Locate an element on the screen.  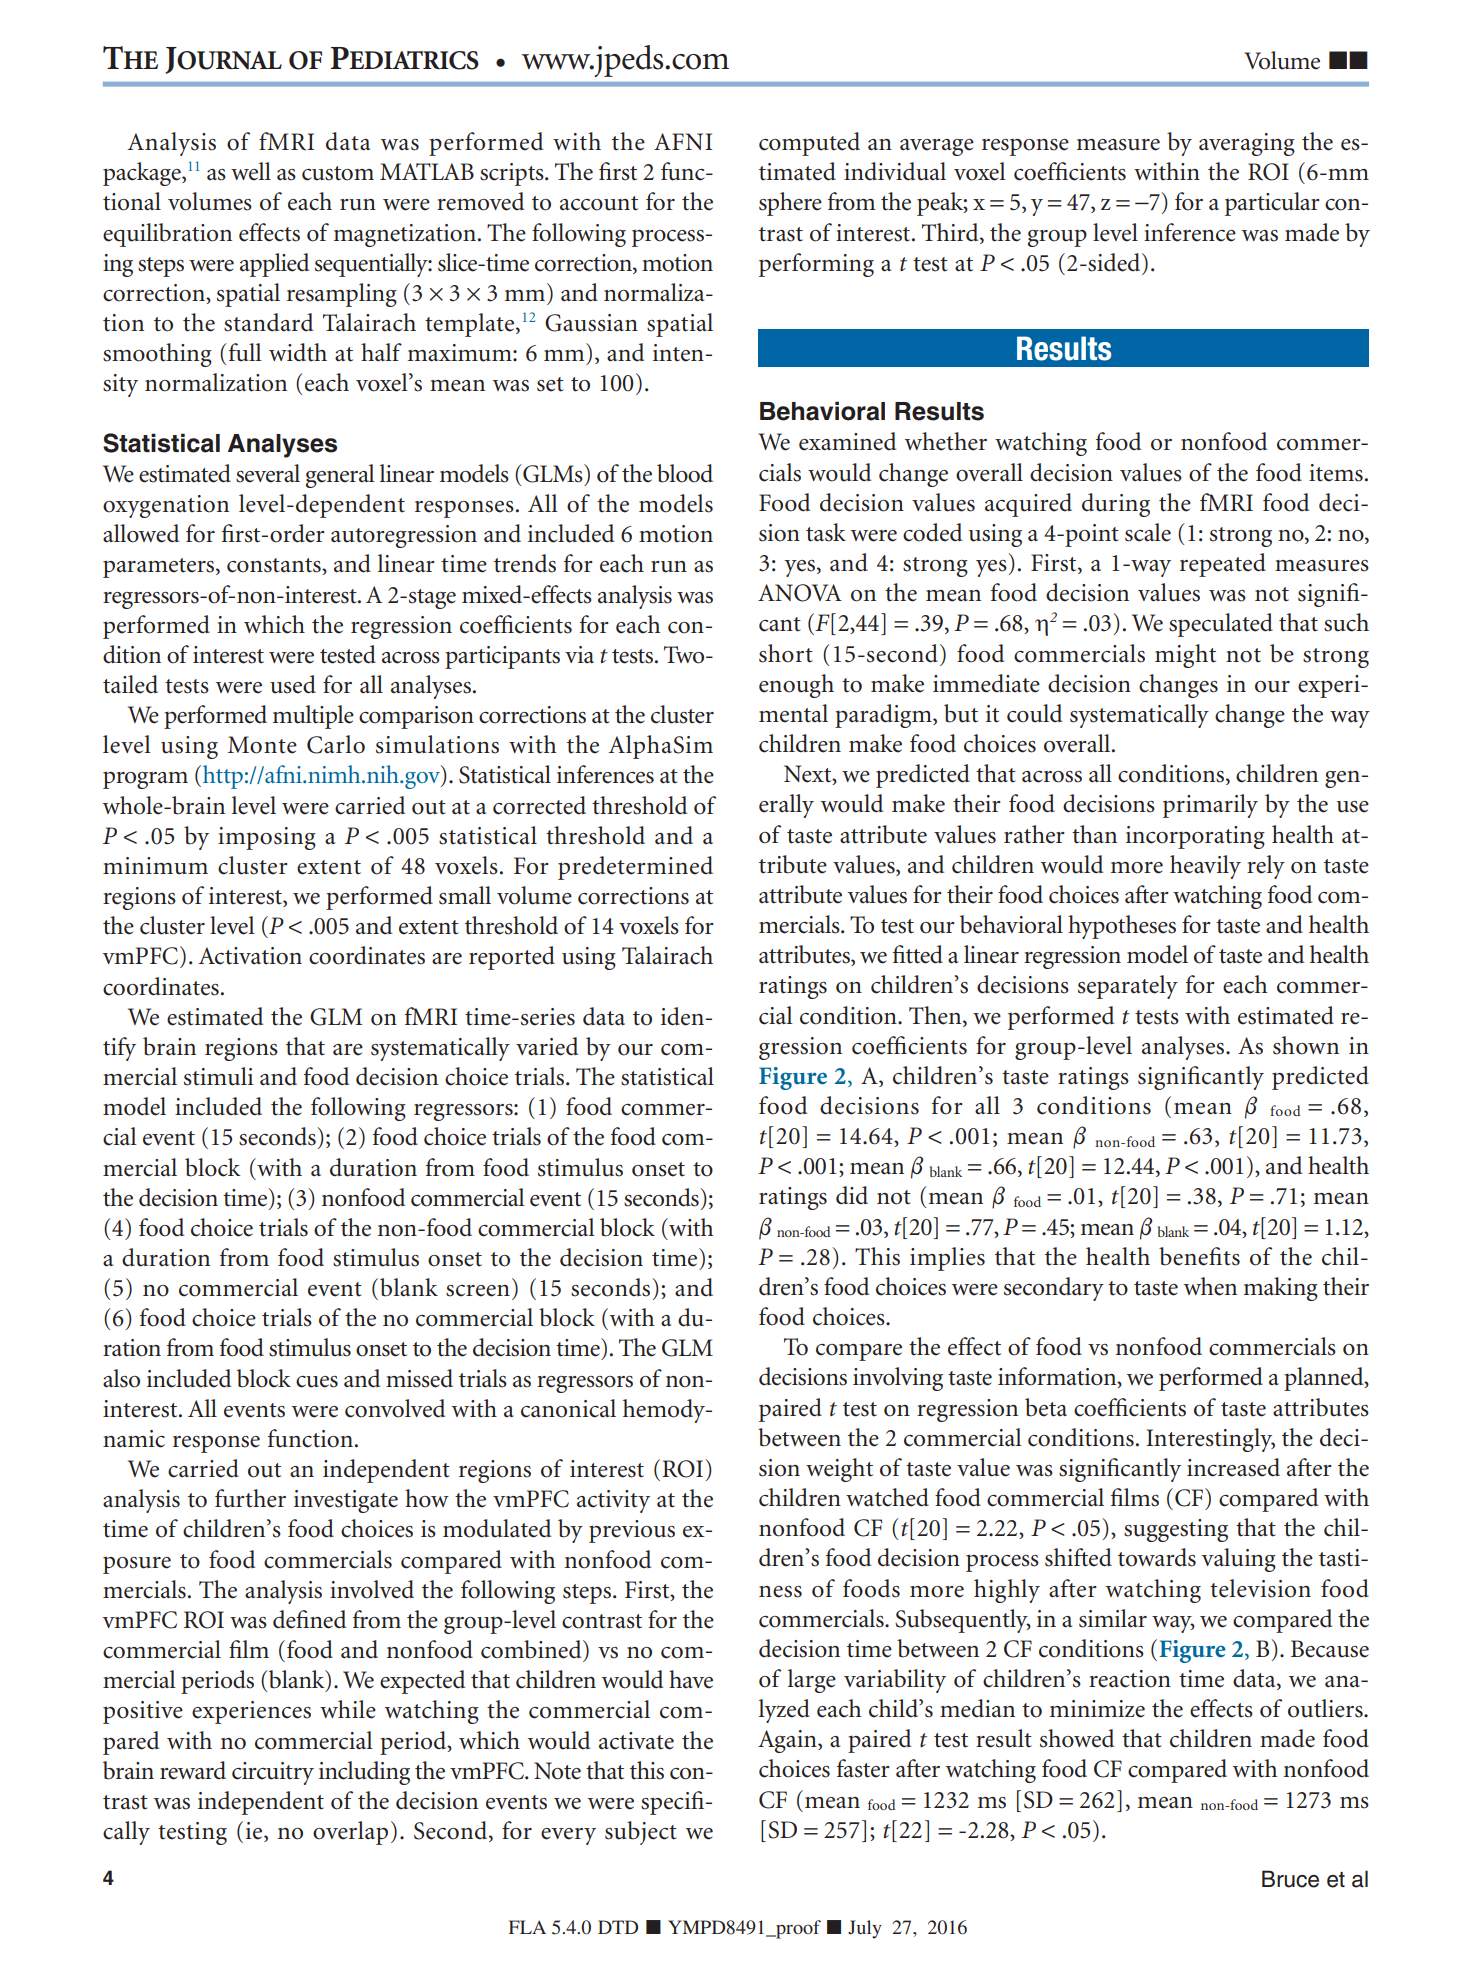
well is located at coordinates (251, 171).
